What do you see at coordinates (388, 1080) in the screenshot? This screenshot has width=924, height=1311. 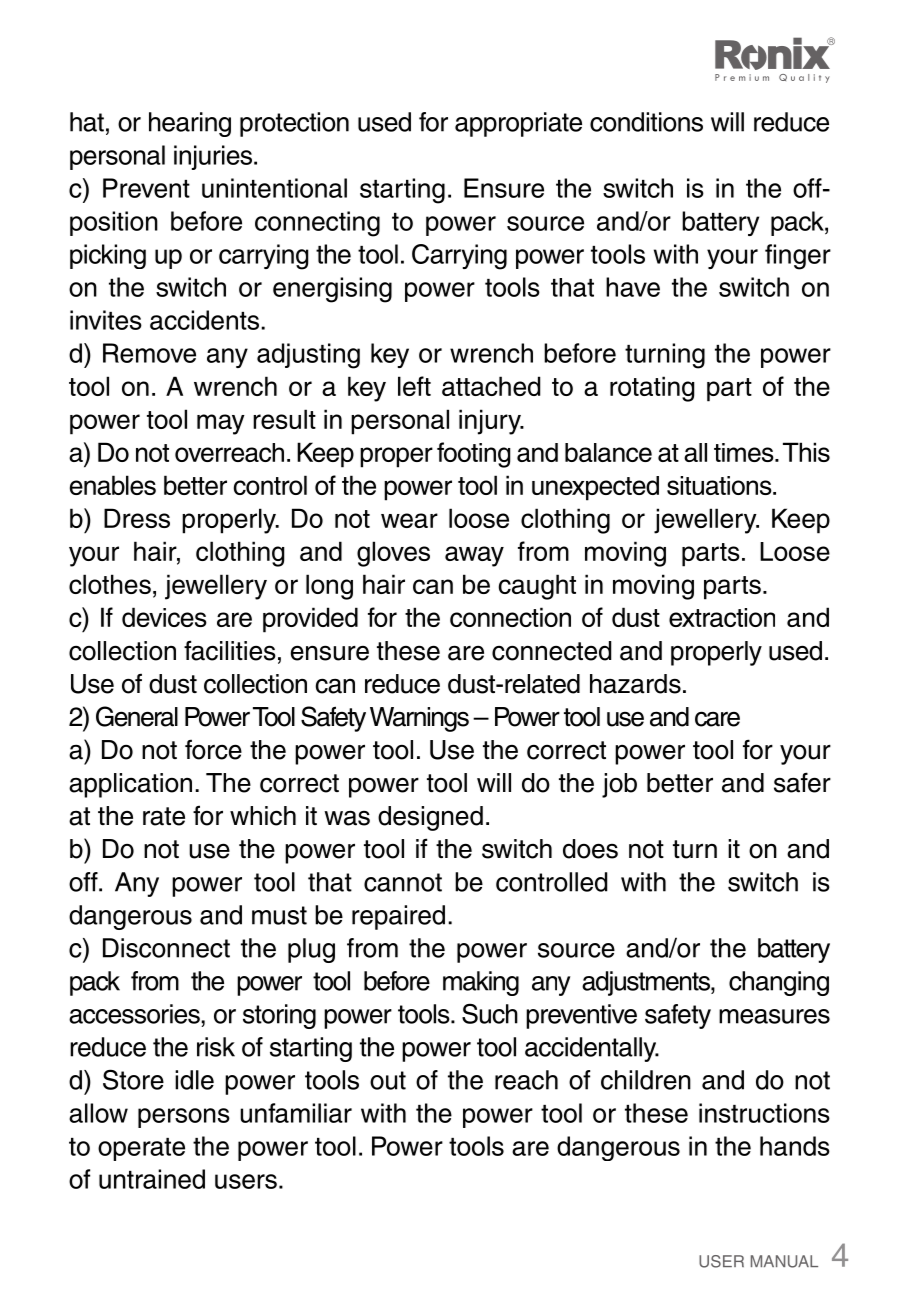 I see `out` at bounding box center [388, 1080].
